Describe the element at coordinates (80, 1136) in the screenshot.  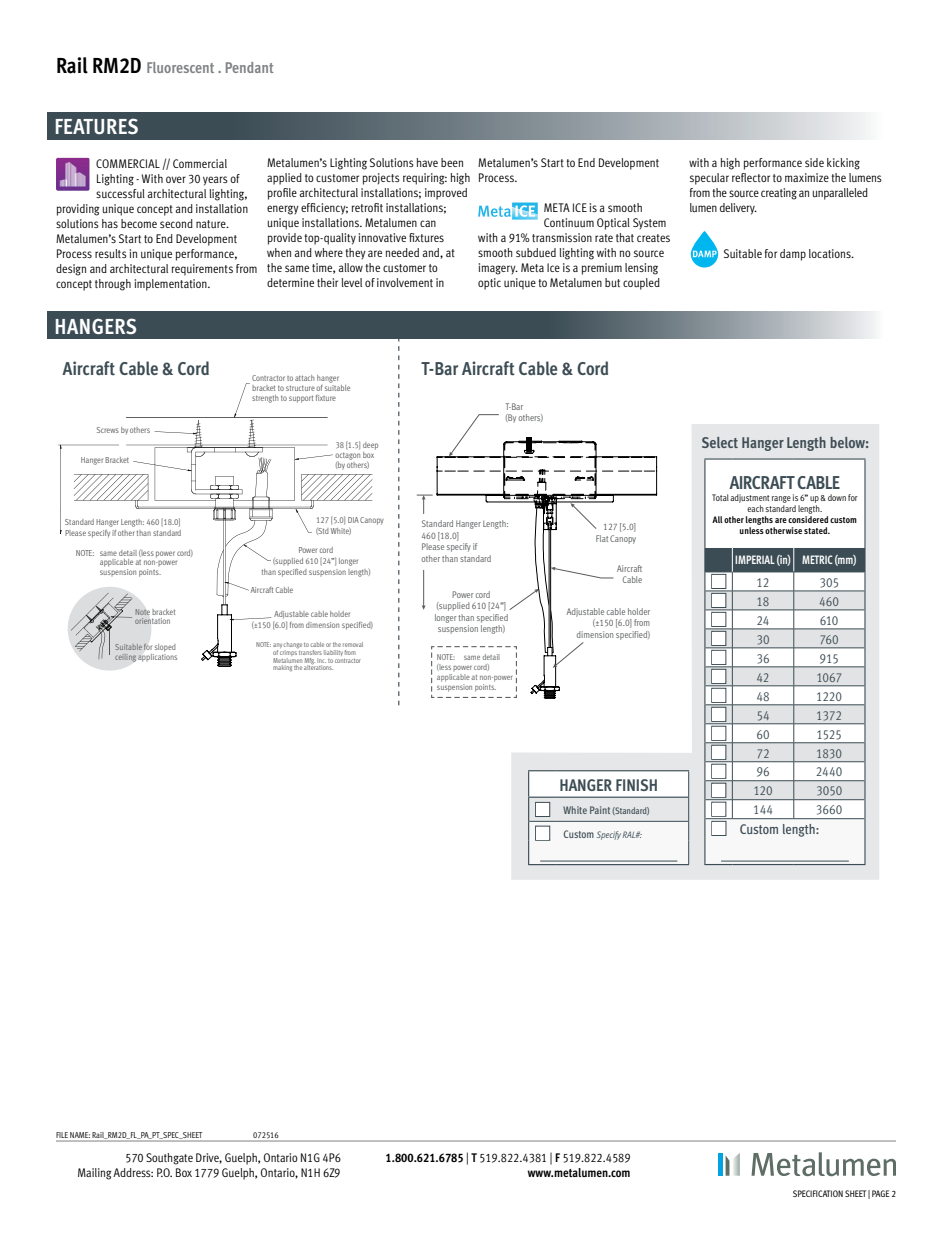
I see `NAME` at that location.
